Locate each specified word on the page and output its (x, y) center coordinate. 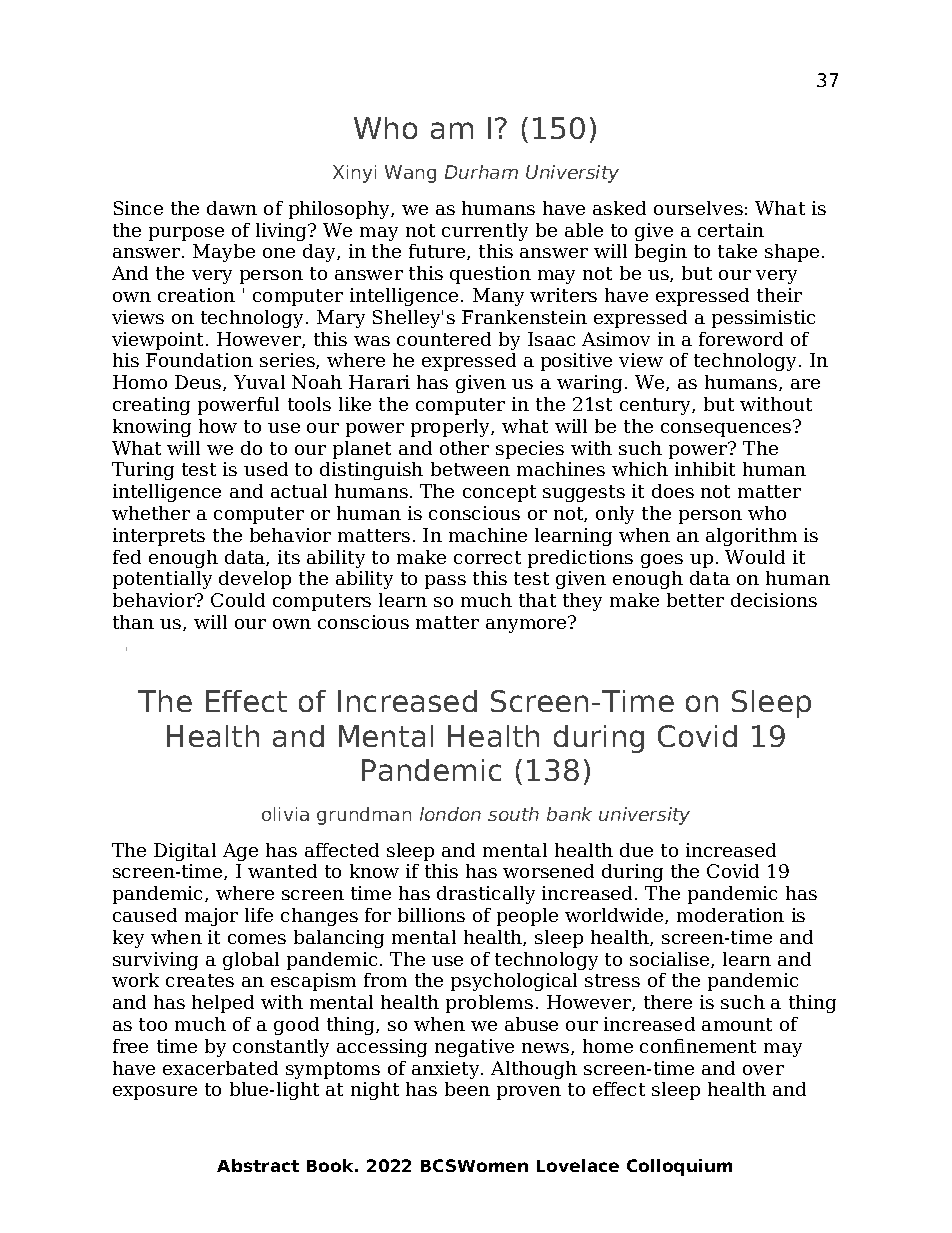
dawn (232, 208)
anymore (527, 625)
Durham (481, 172)
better (695, 600)
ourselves (698, 208)
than (133, 622)
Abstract (258, 1165)
